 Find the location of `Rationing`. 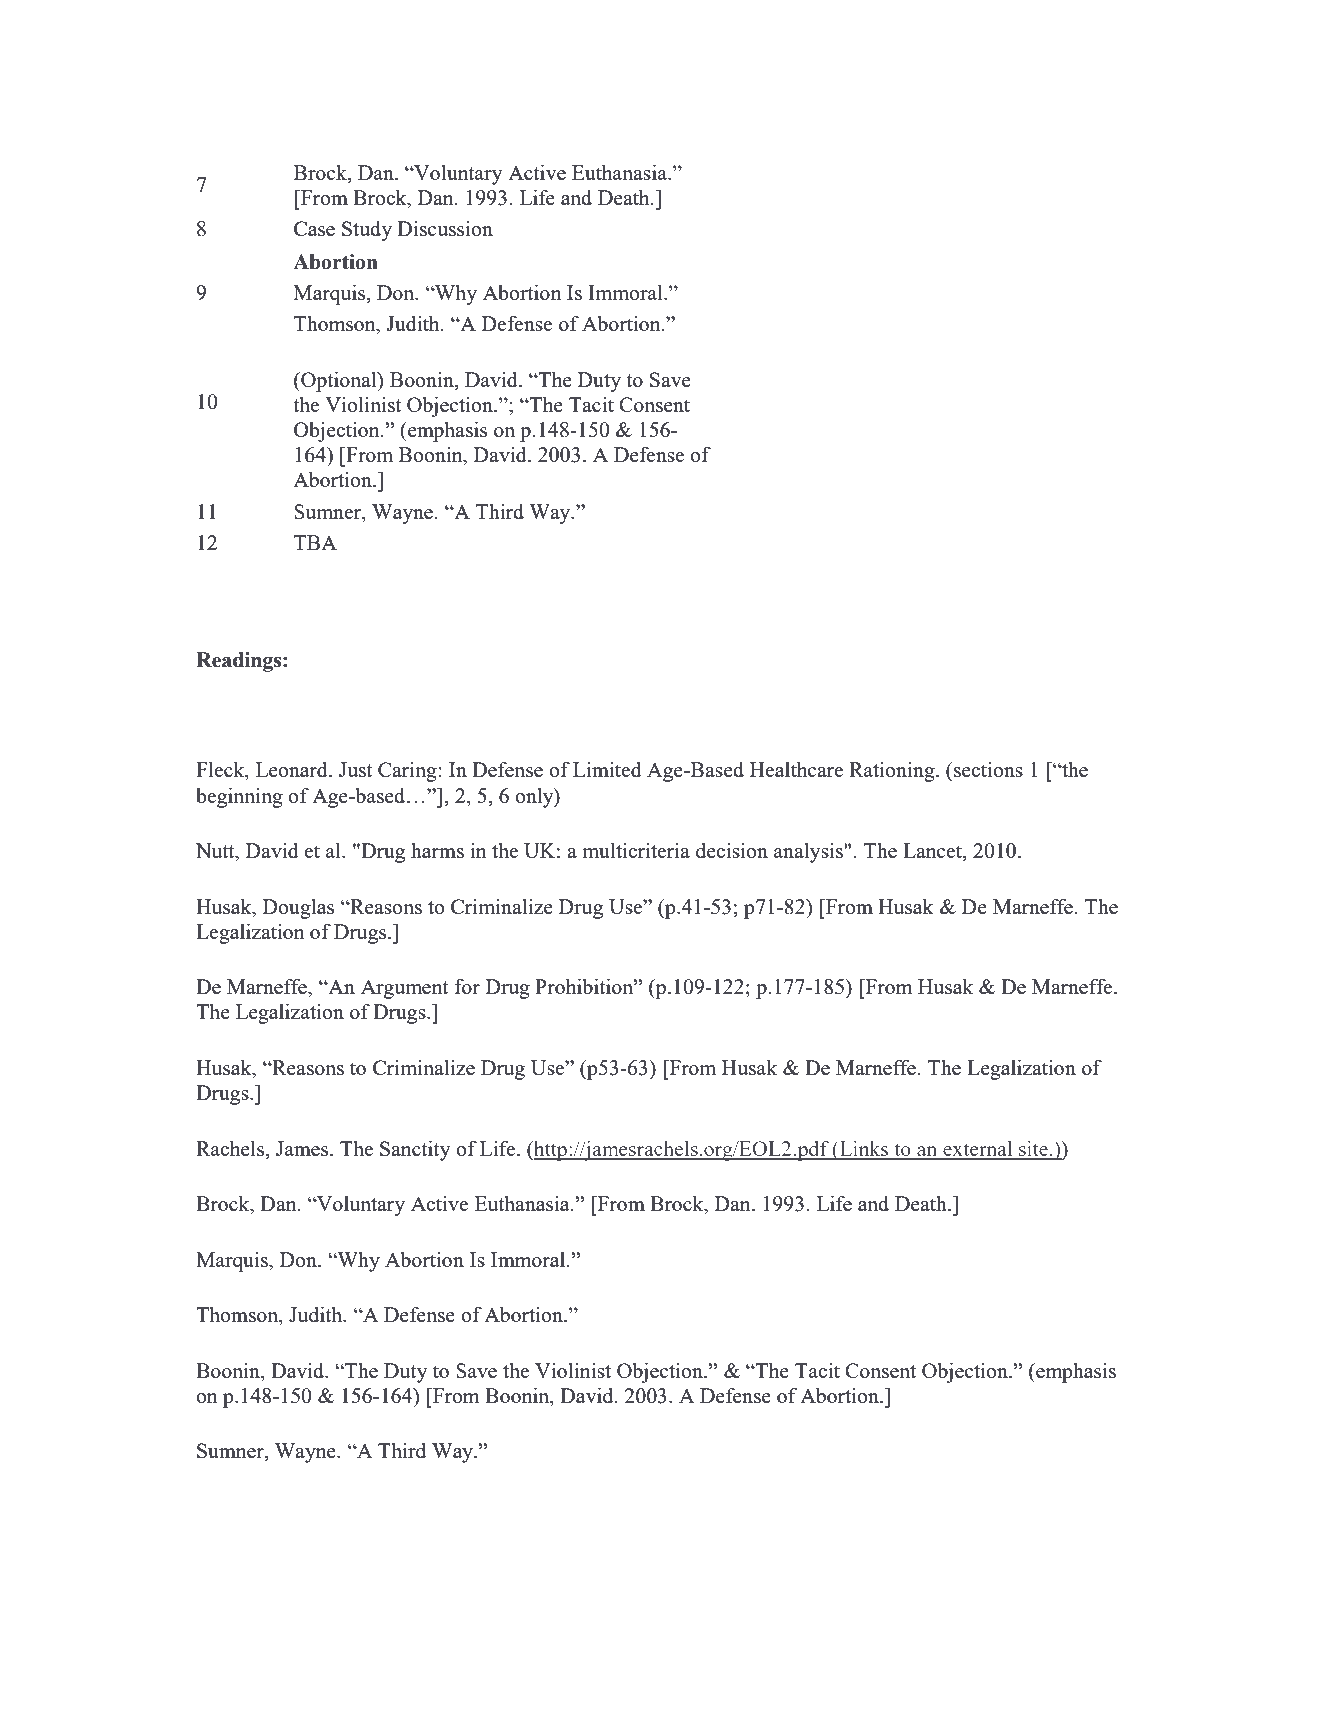

Rationing is located at coordinates (893, 772).
